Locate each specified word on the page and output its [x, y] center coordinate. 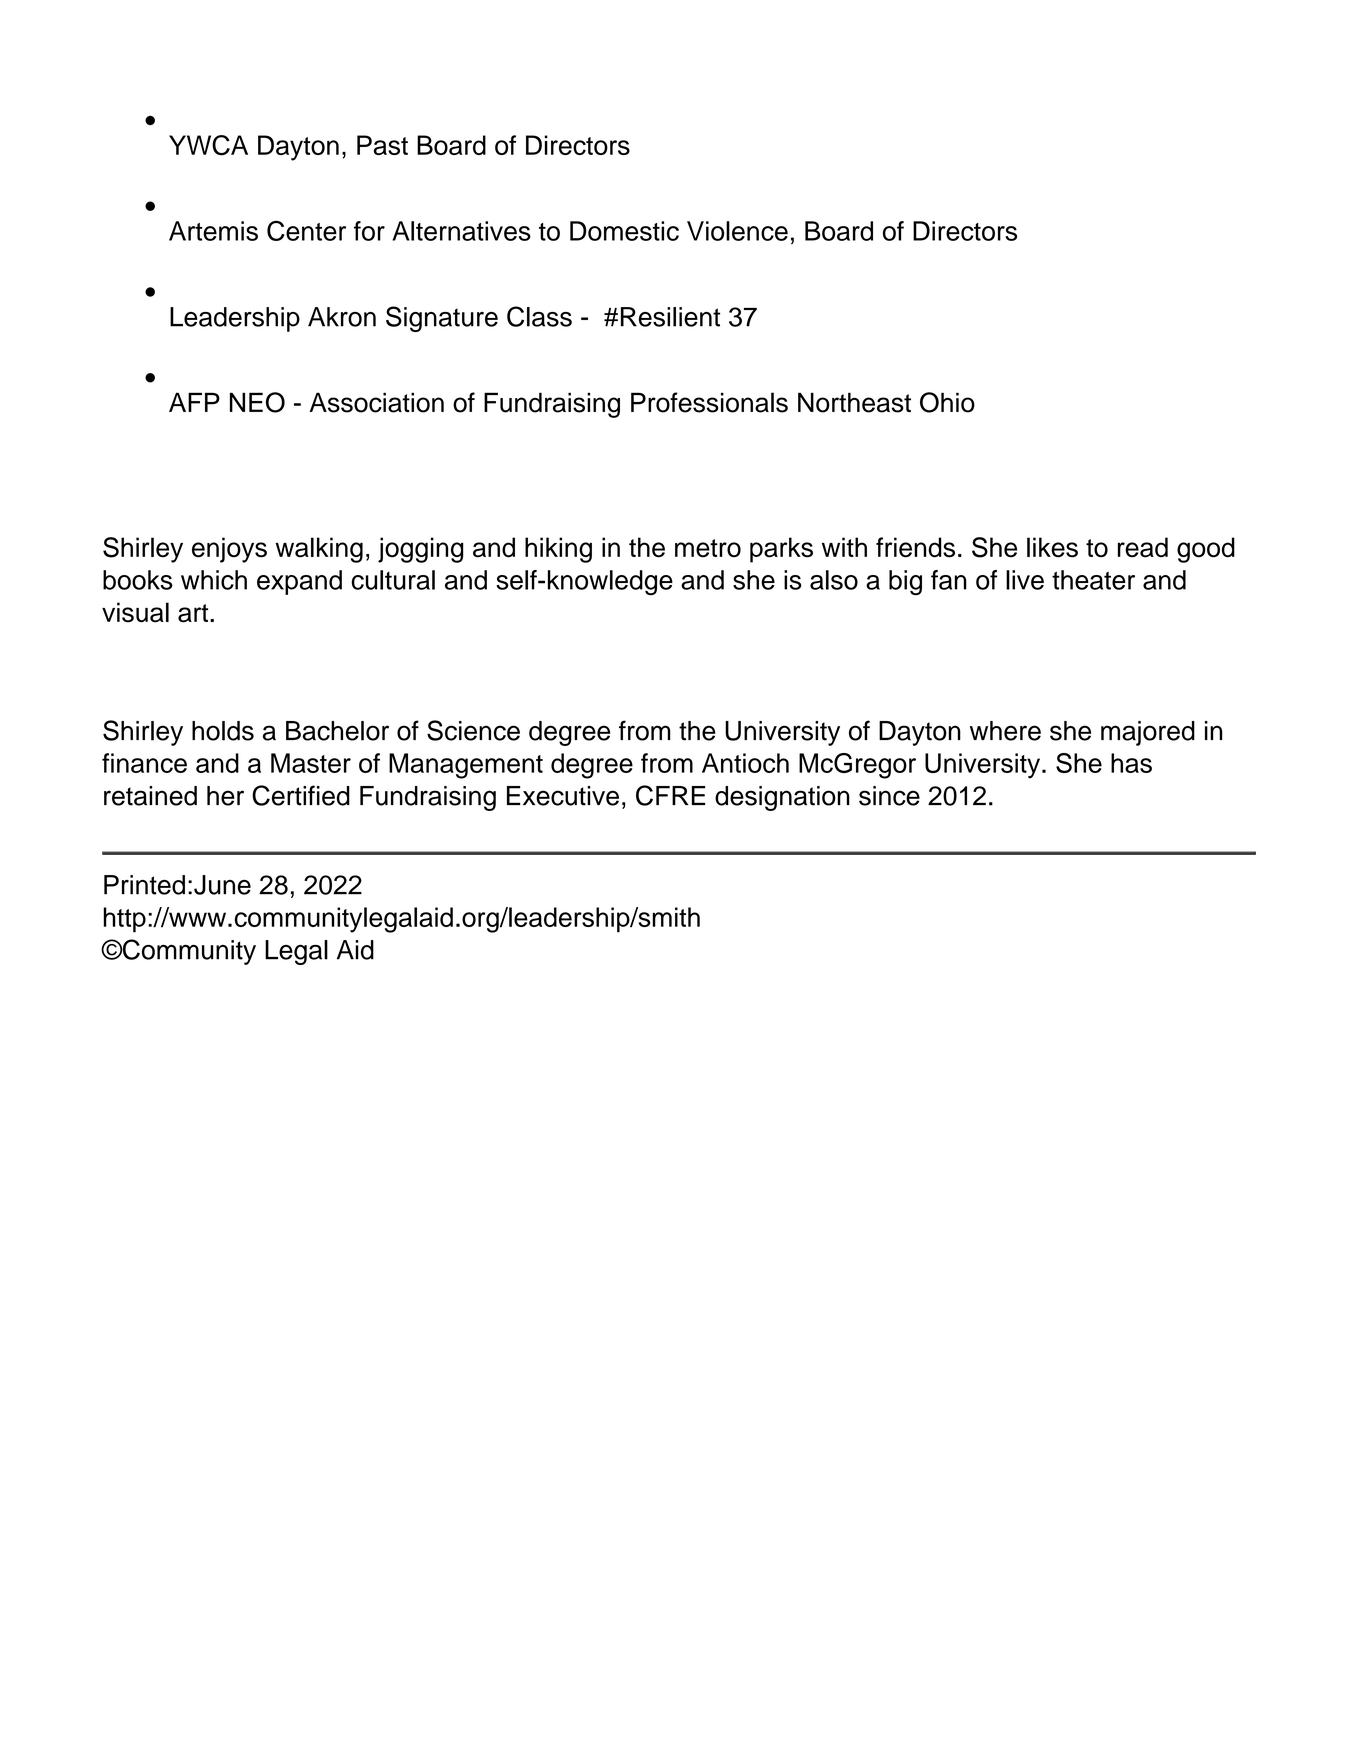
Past [382, 145]
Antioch [745, 763]
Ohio [947, 402]
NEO [257, 402]
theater [1093, 580]
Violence [737, 231]
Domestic [624, 231]
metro [708, 548]
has [1131, 763]
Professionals [709, 402]
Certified [301, 795]
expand [299, 582]
